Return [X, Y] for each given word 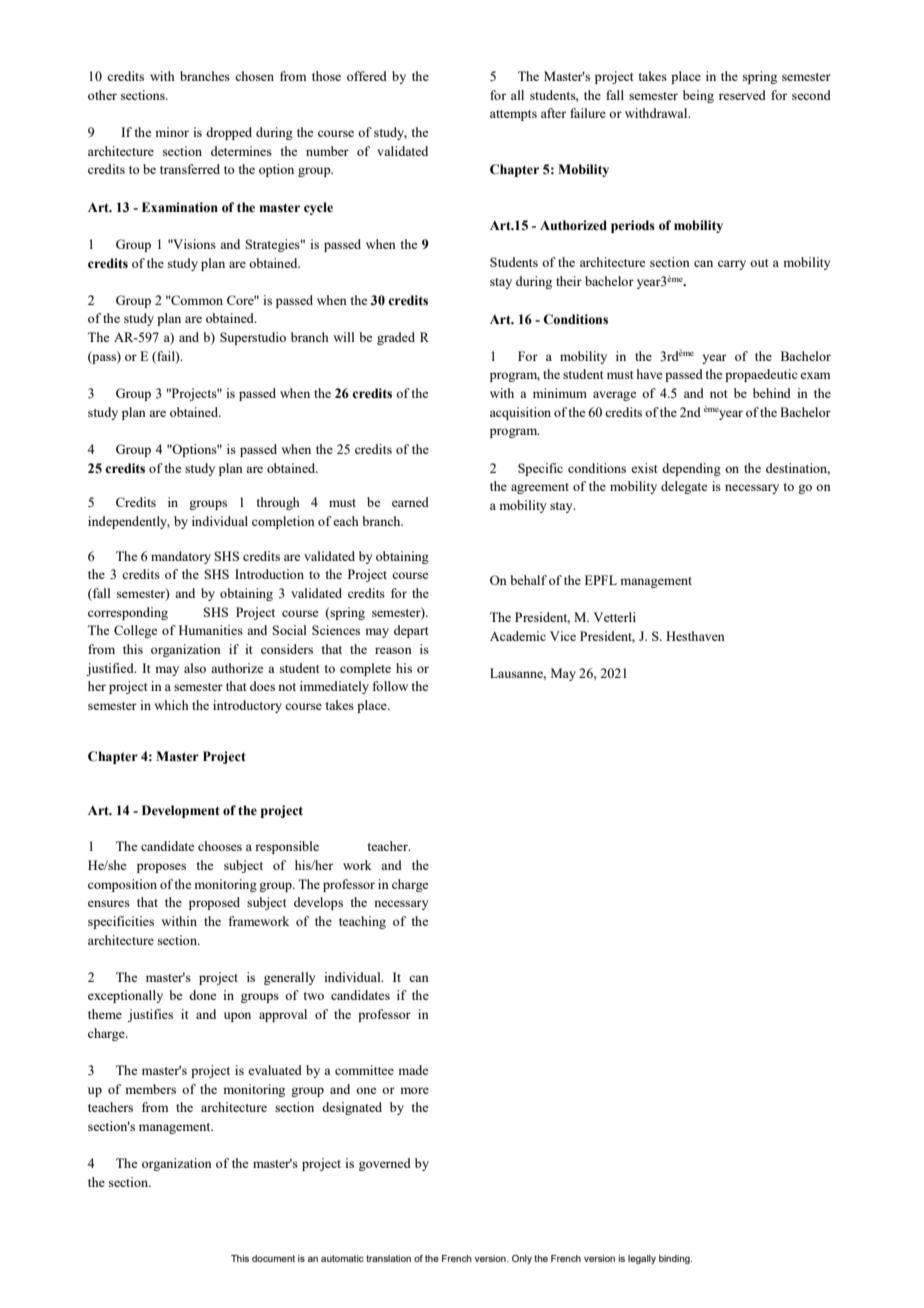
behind [772, 393]
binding [675, 1259]
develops [318, 903]
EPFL [601, 580]
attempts [513, 115]
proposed [214, 903]
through [278, 503]
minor [172, 132]
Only [522, 1259]
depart [411, 631]
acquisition [520, 413]
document [273, 1258]
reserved [742, 95]
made [413, 1070]
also [195, 668]
